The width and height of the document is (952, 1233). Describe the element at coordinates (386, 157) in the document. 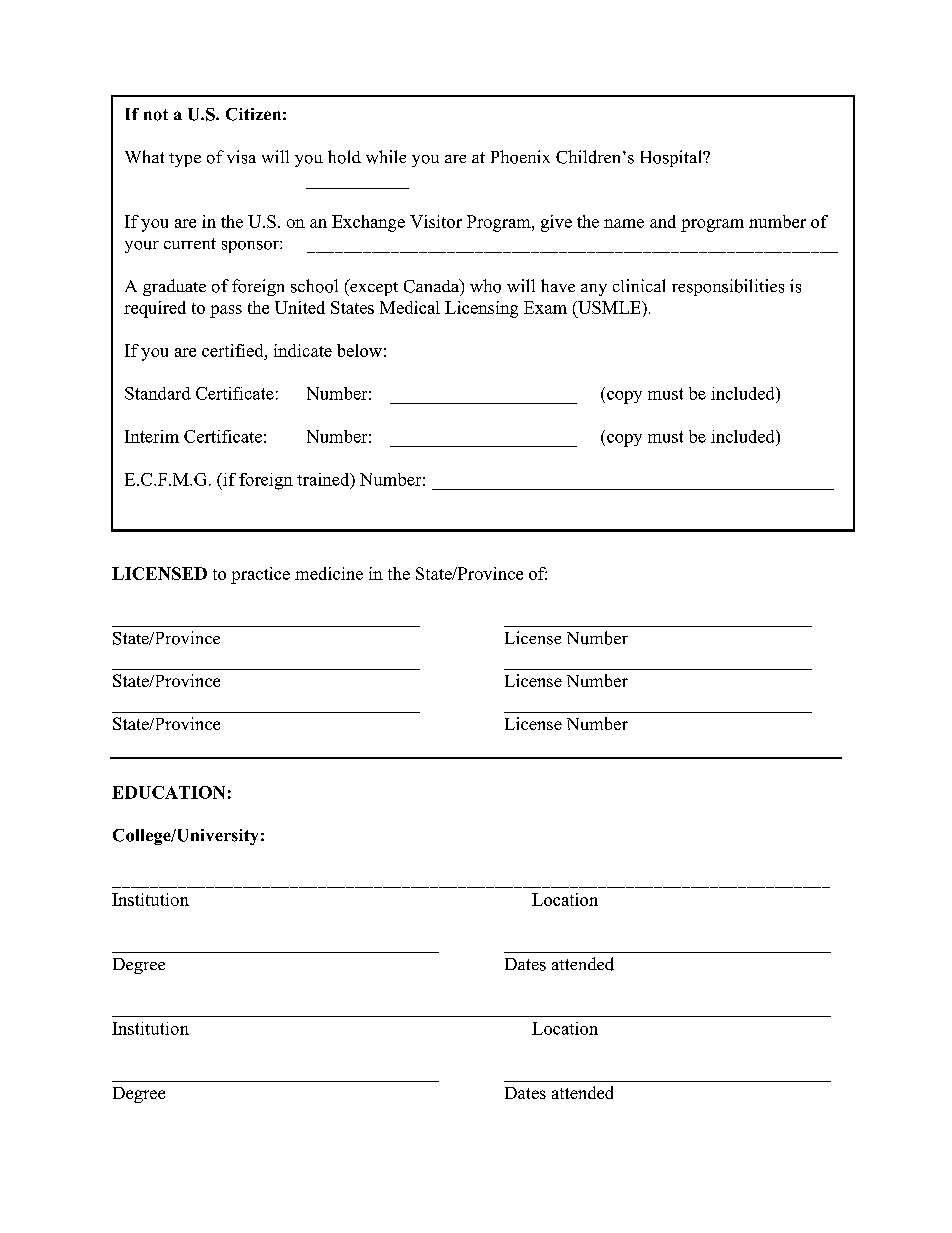

I see `while` at that location.
